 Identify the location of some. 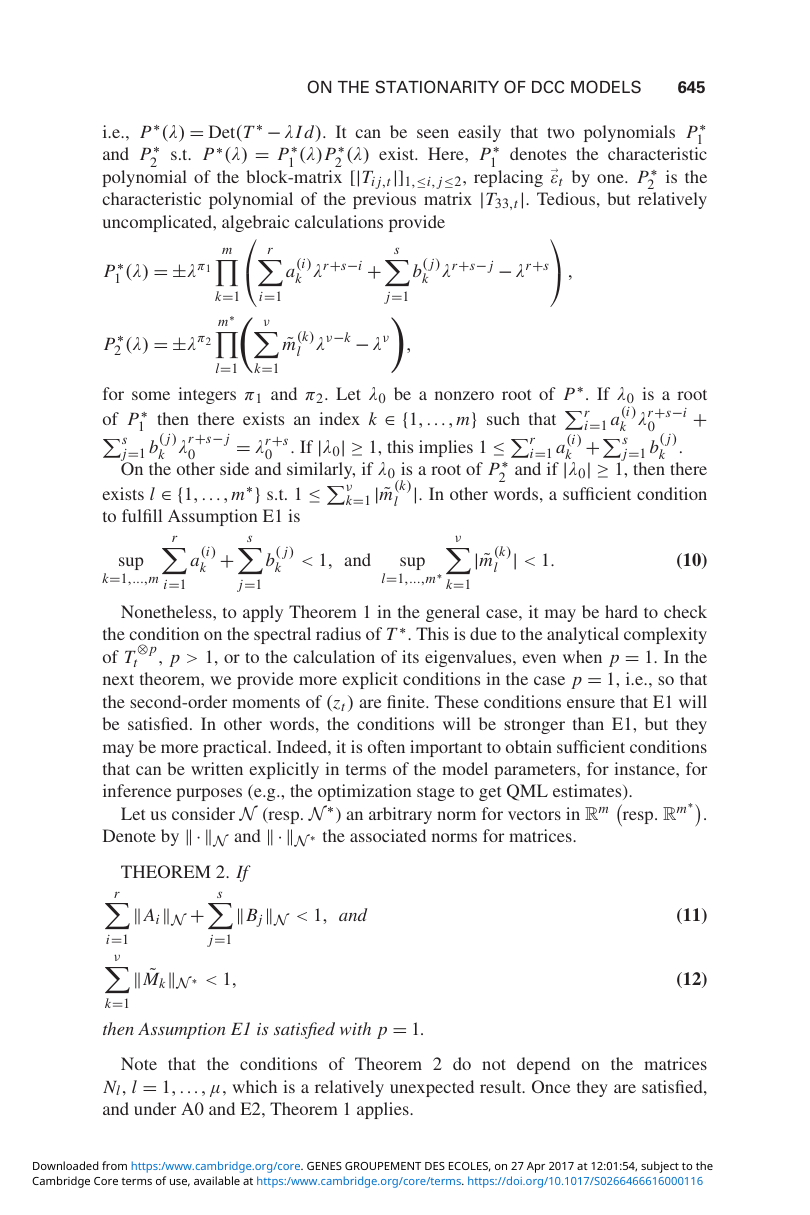
(151, 395).
